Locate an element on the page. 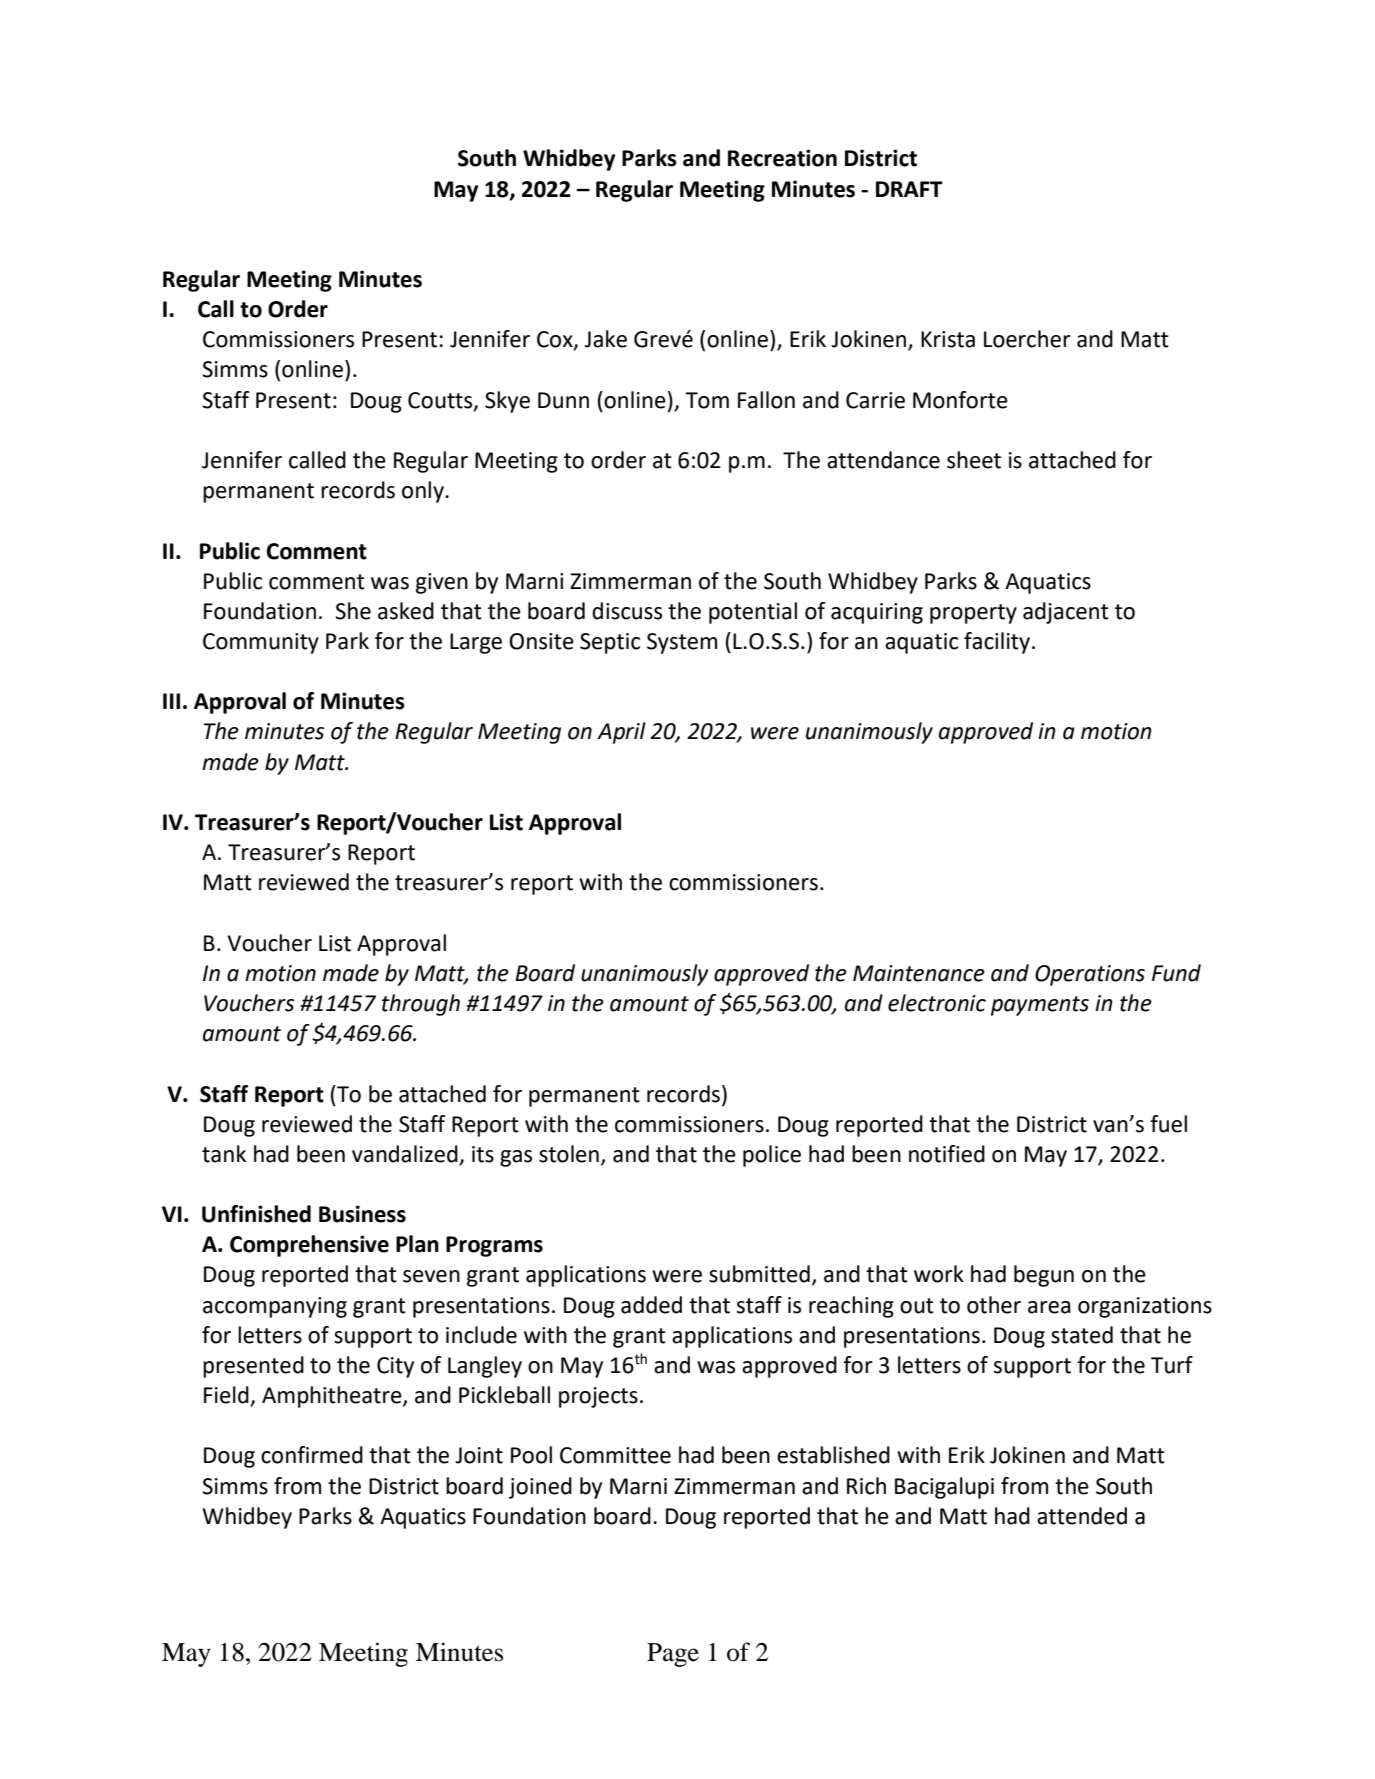  Coutts is located at coordinates (441, 401).
